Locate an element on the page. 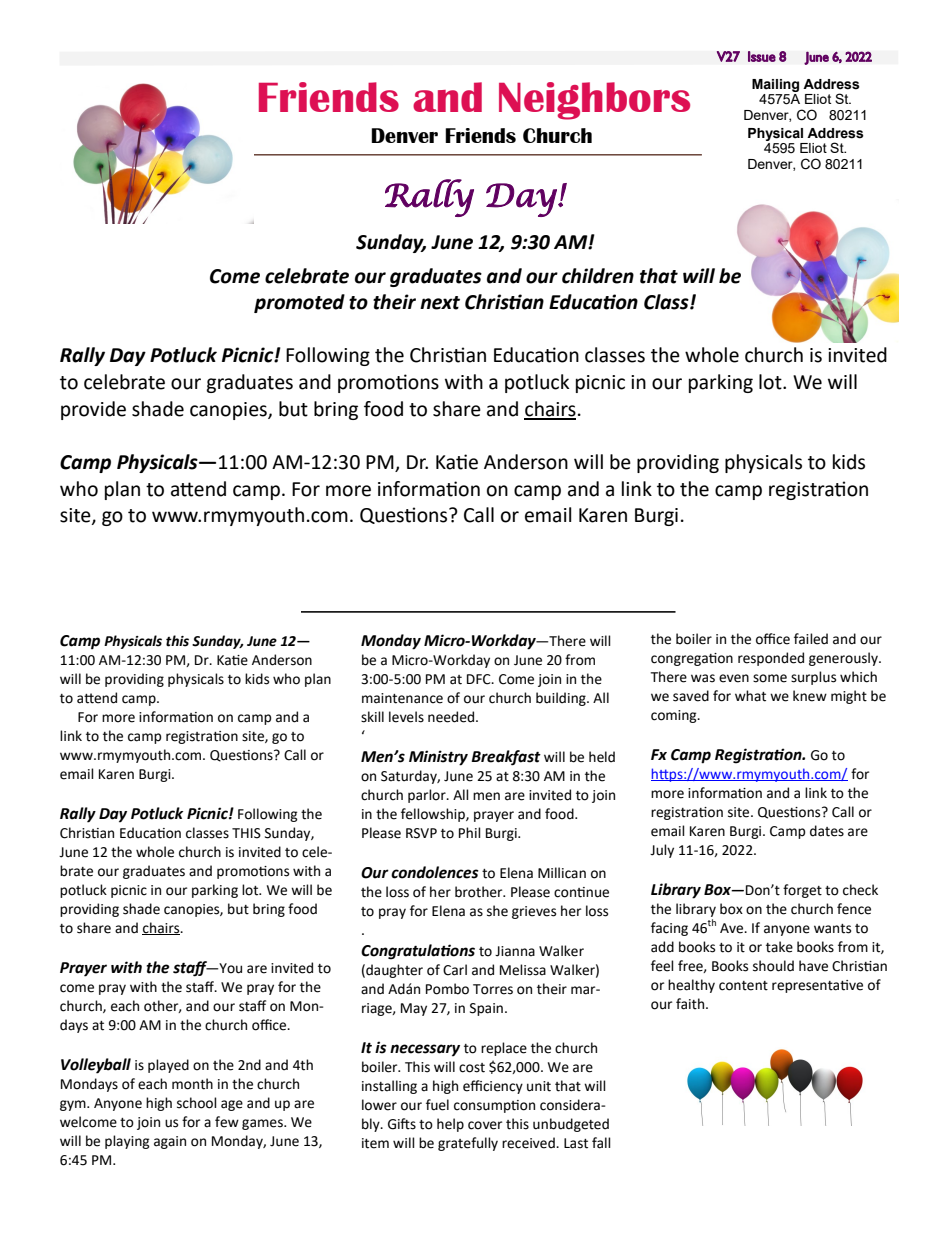 This document has width=952, height=1233. failed is located at coordinates (811, 639).
